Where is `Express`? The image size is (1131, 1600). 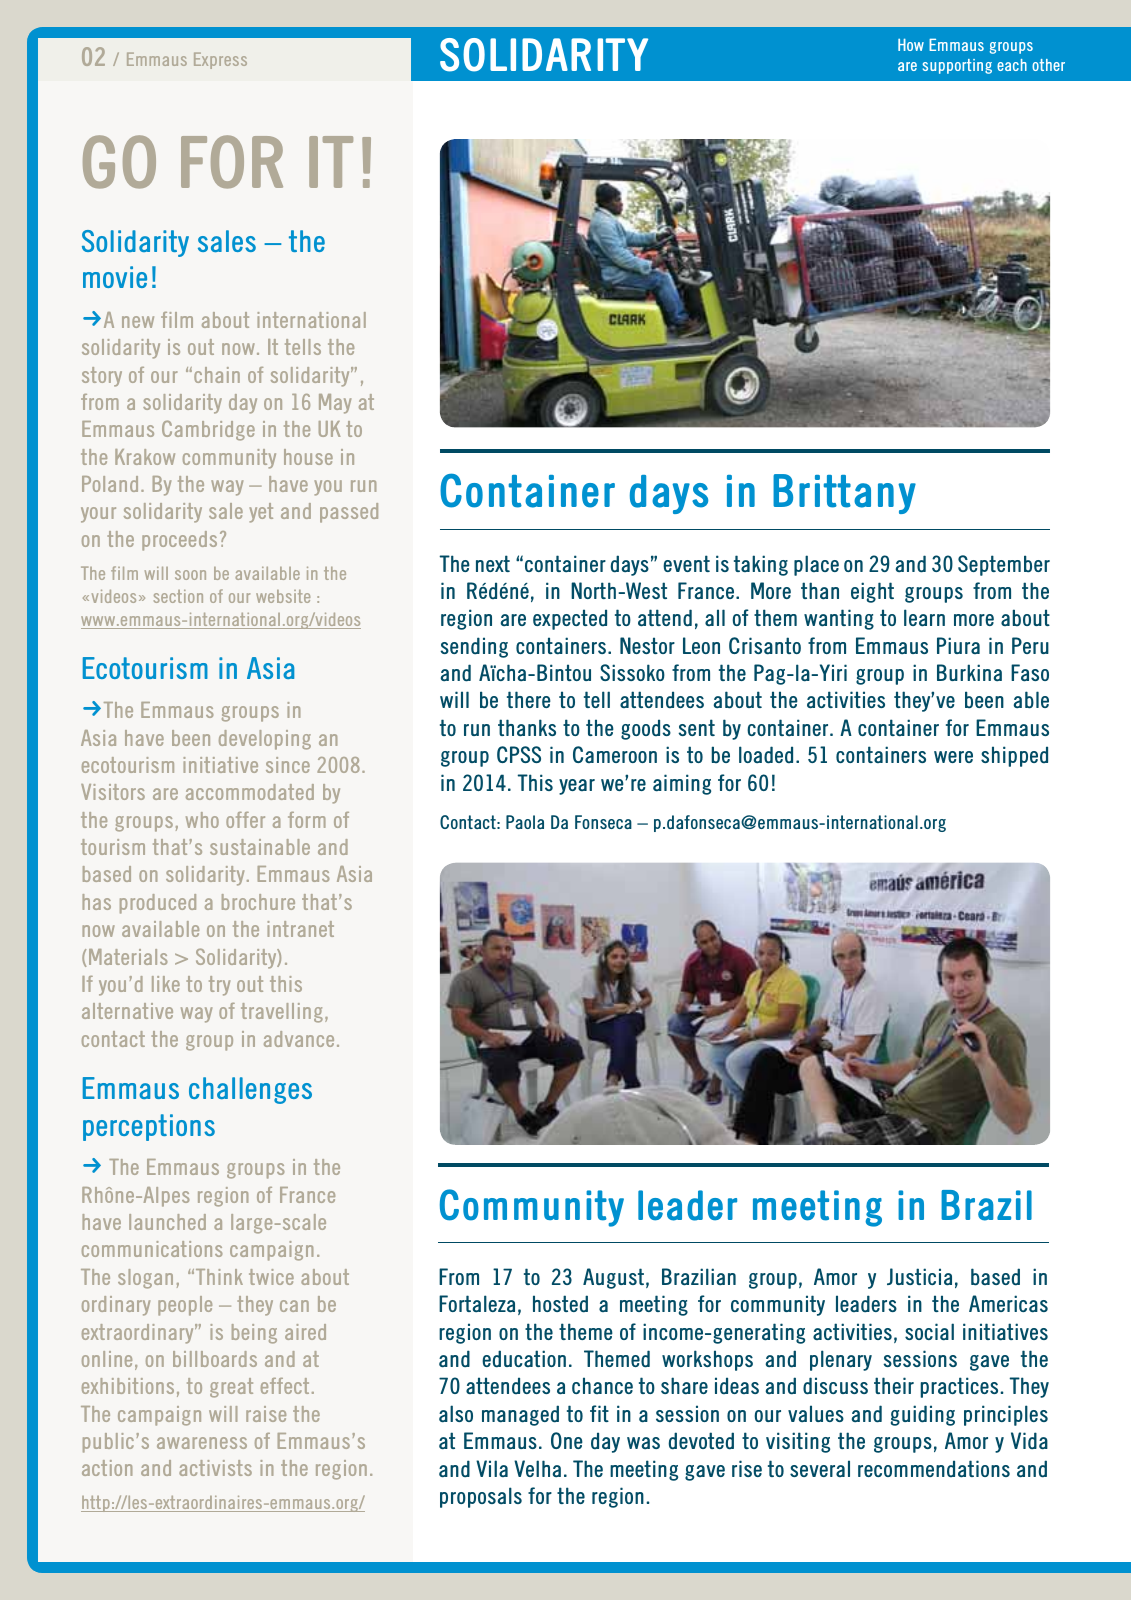 Express is located at coordinates (220, 60).
